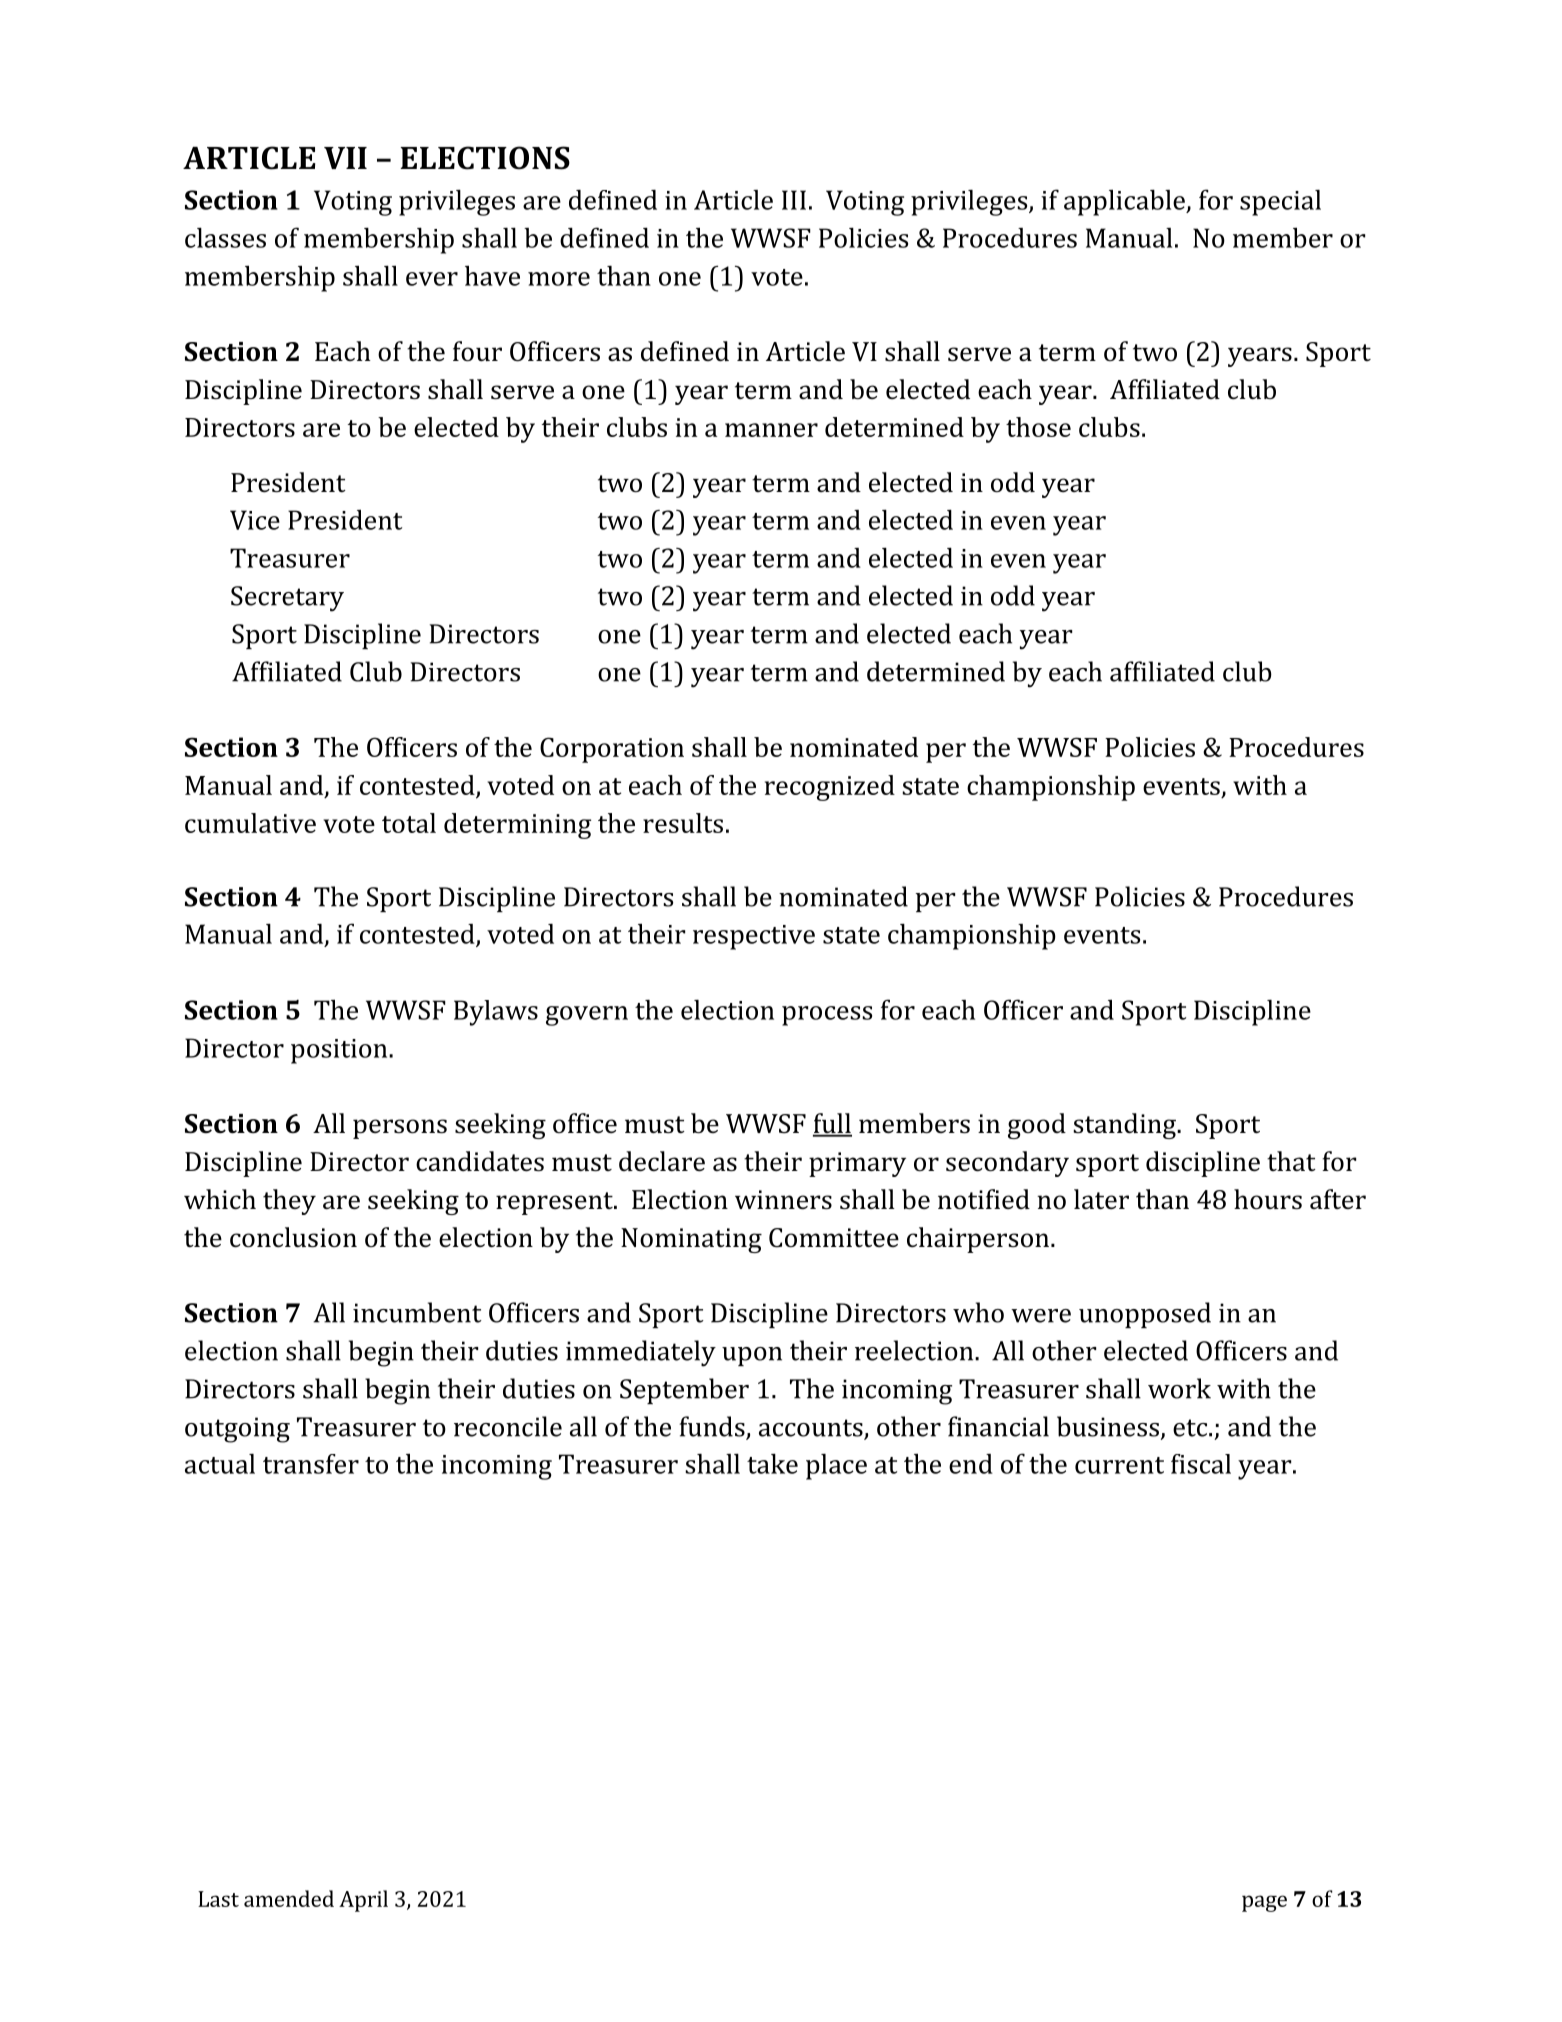 The width and height of the screenshot is (1562, 2022). What do you see at coordinates (830, 788) in the screenshot?
I see `recognized` at bounding box center [830, 788].
